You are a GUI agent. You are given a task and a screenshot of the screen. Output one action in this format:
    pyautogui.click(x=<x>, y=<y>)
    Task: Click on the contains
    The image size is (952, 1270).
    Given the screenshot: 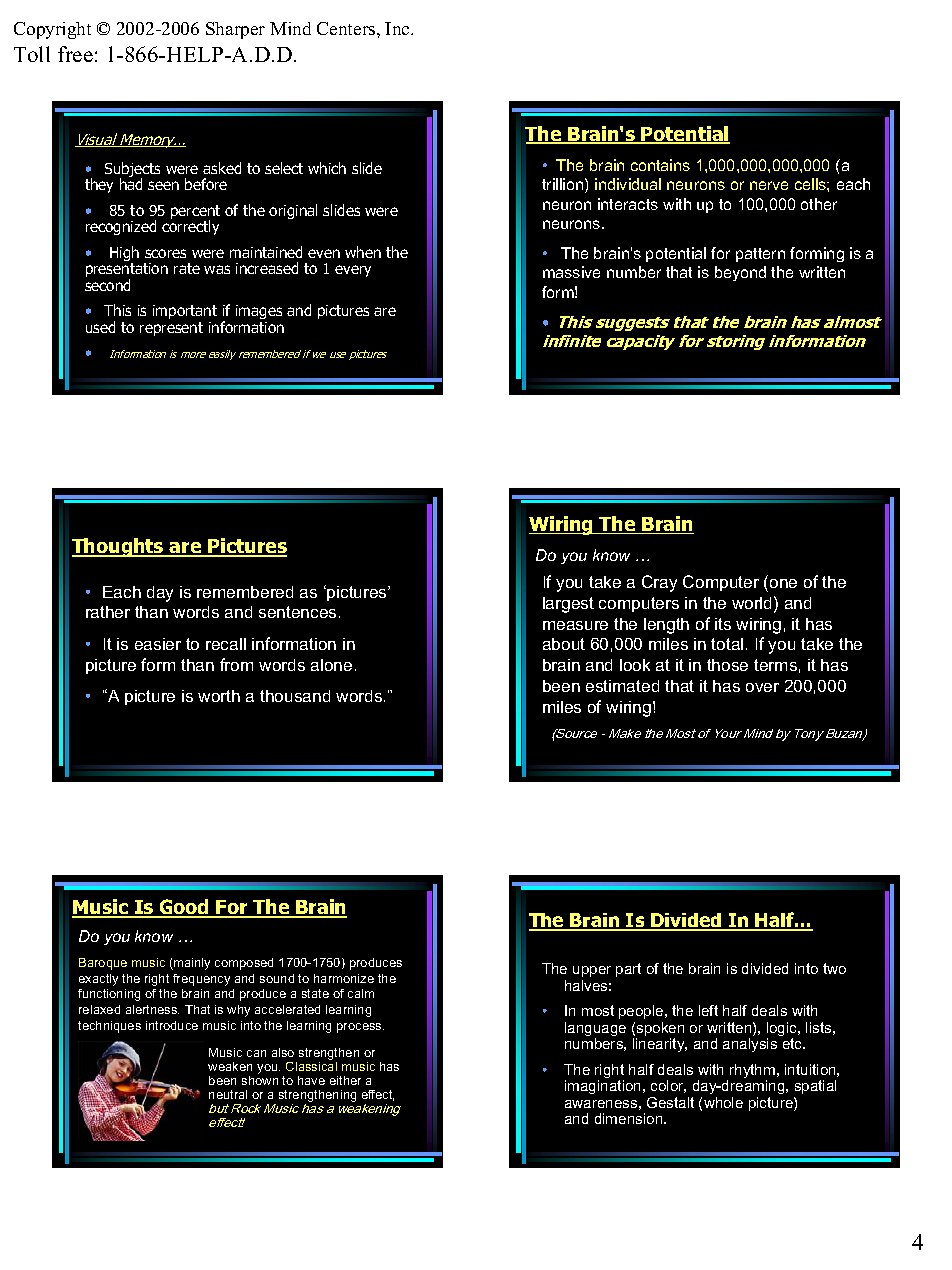 What is the action you would take?
    pyautogui.click(x=660, y=165)
